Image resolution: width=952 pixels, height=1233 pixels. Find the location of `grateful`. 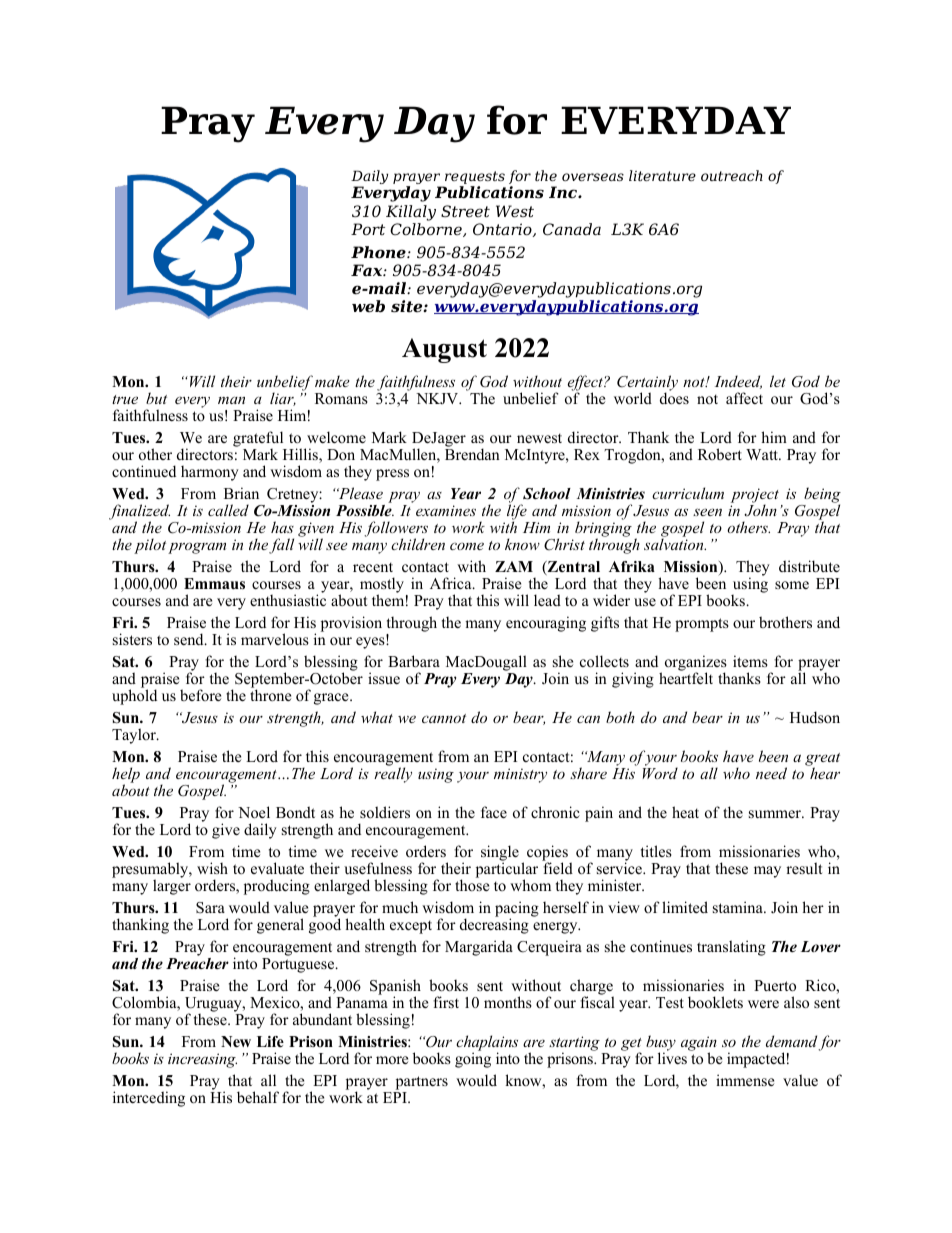

grateful is located at coordinates (258, 439).
